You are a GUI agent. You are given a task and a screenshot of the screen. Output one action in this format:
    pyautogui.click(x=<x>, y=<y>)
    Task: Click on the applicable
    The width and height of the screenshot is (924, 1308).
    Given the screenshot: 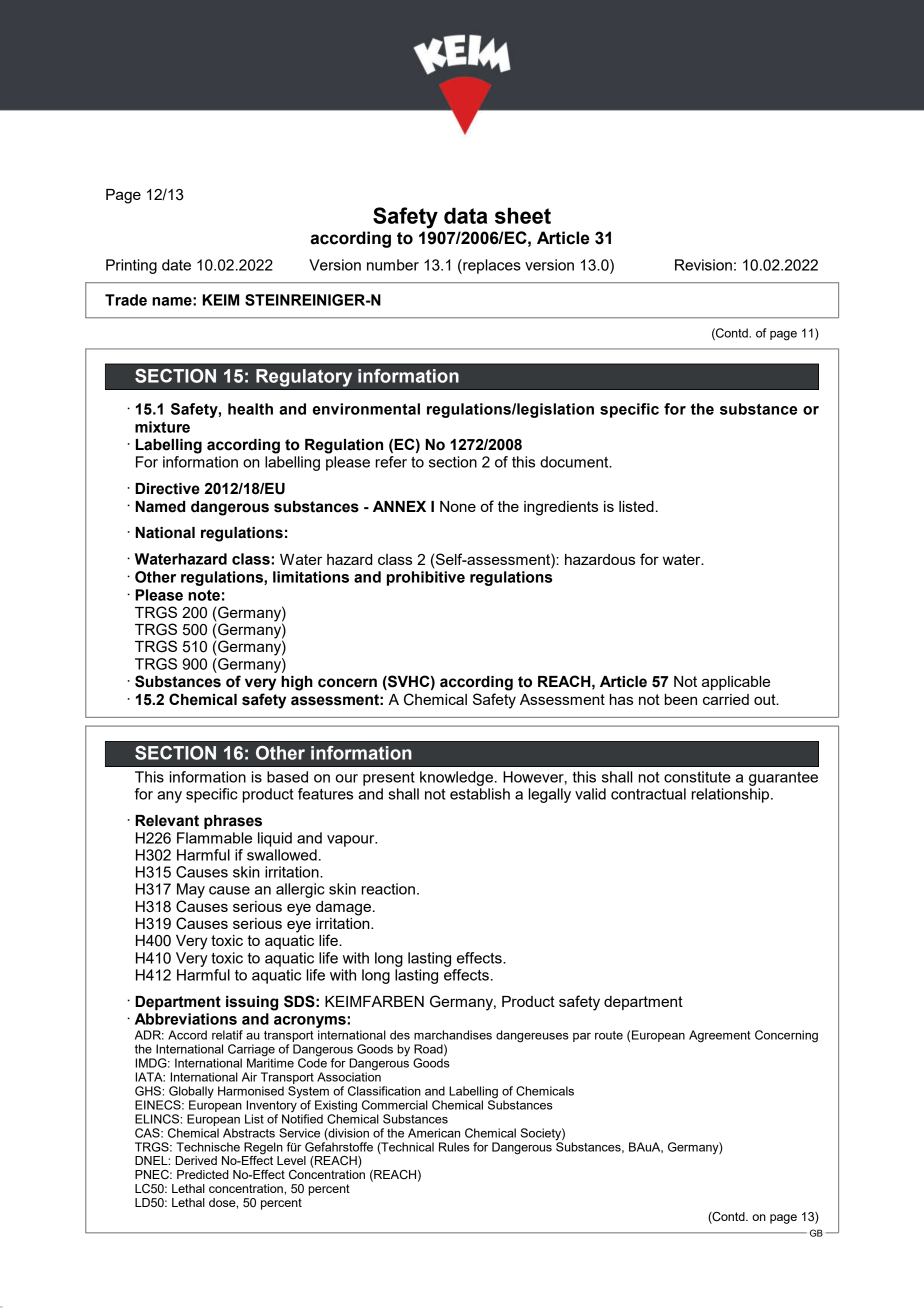 What is the action you would take?
    pyautogui.click(x=736, y=683)
